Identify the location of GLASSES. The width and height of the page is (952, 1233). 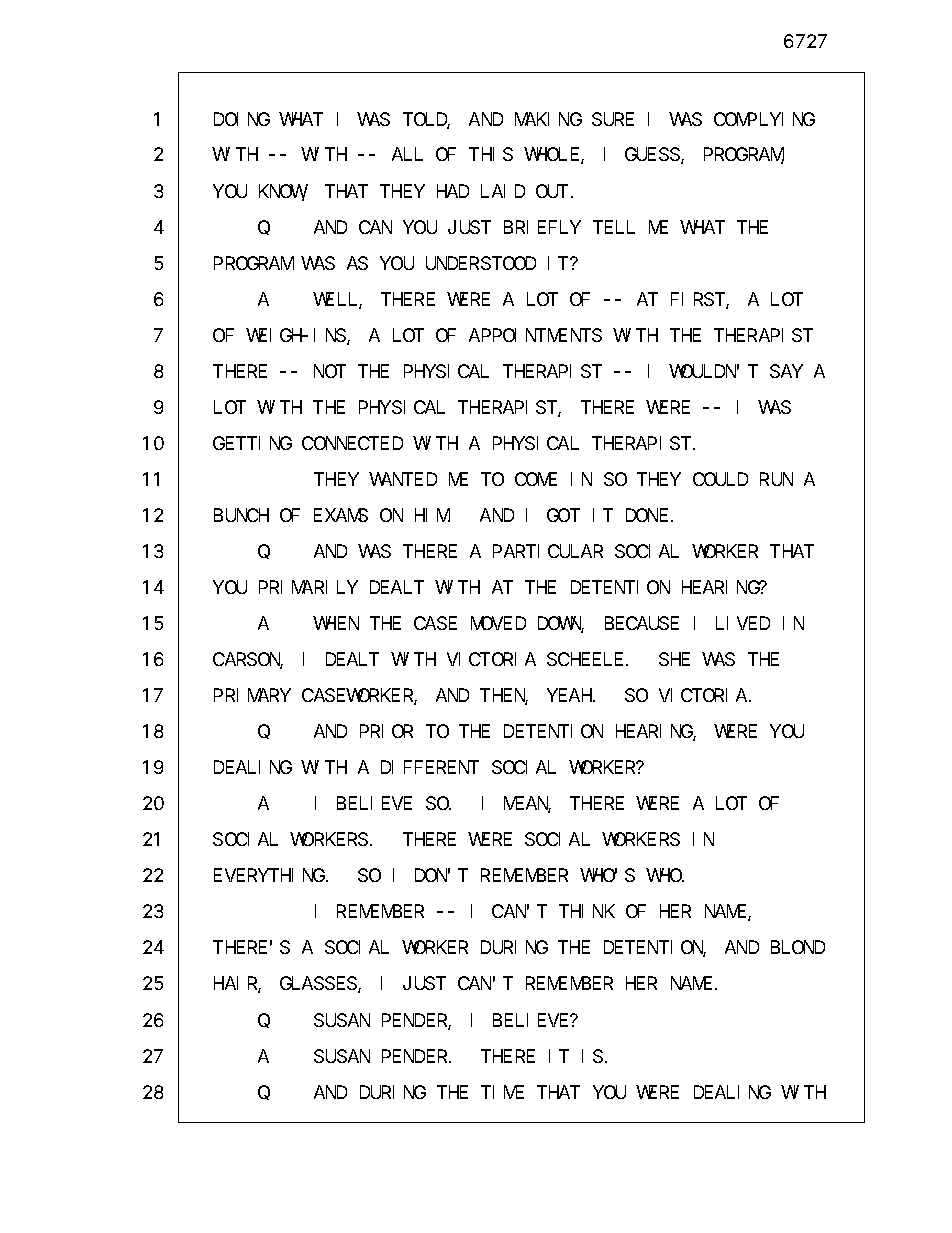
(319, 985).
